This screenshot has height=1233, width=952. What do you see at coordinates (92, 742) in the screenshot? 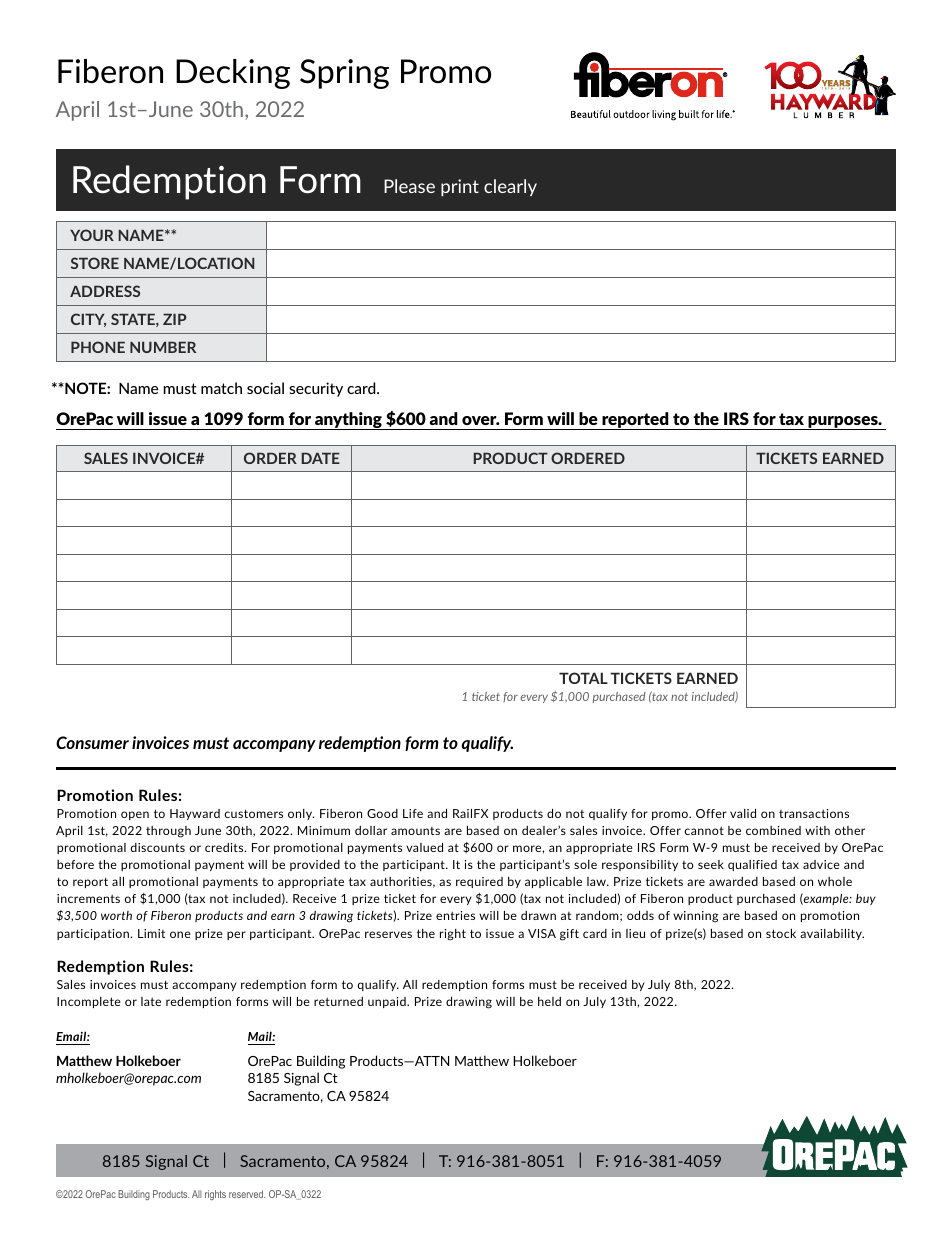
I see `Consumer` at bounding box center [92, 742].
